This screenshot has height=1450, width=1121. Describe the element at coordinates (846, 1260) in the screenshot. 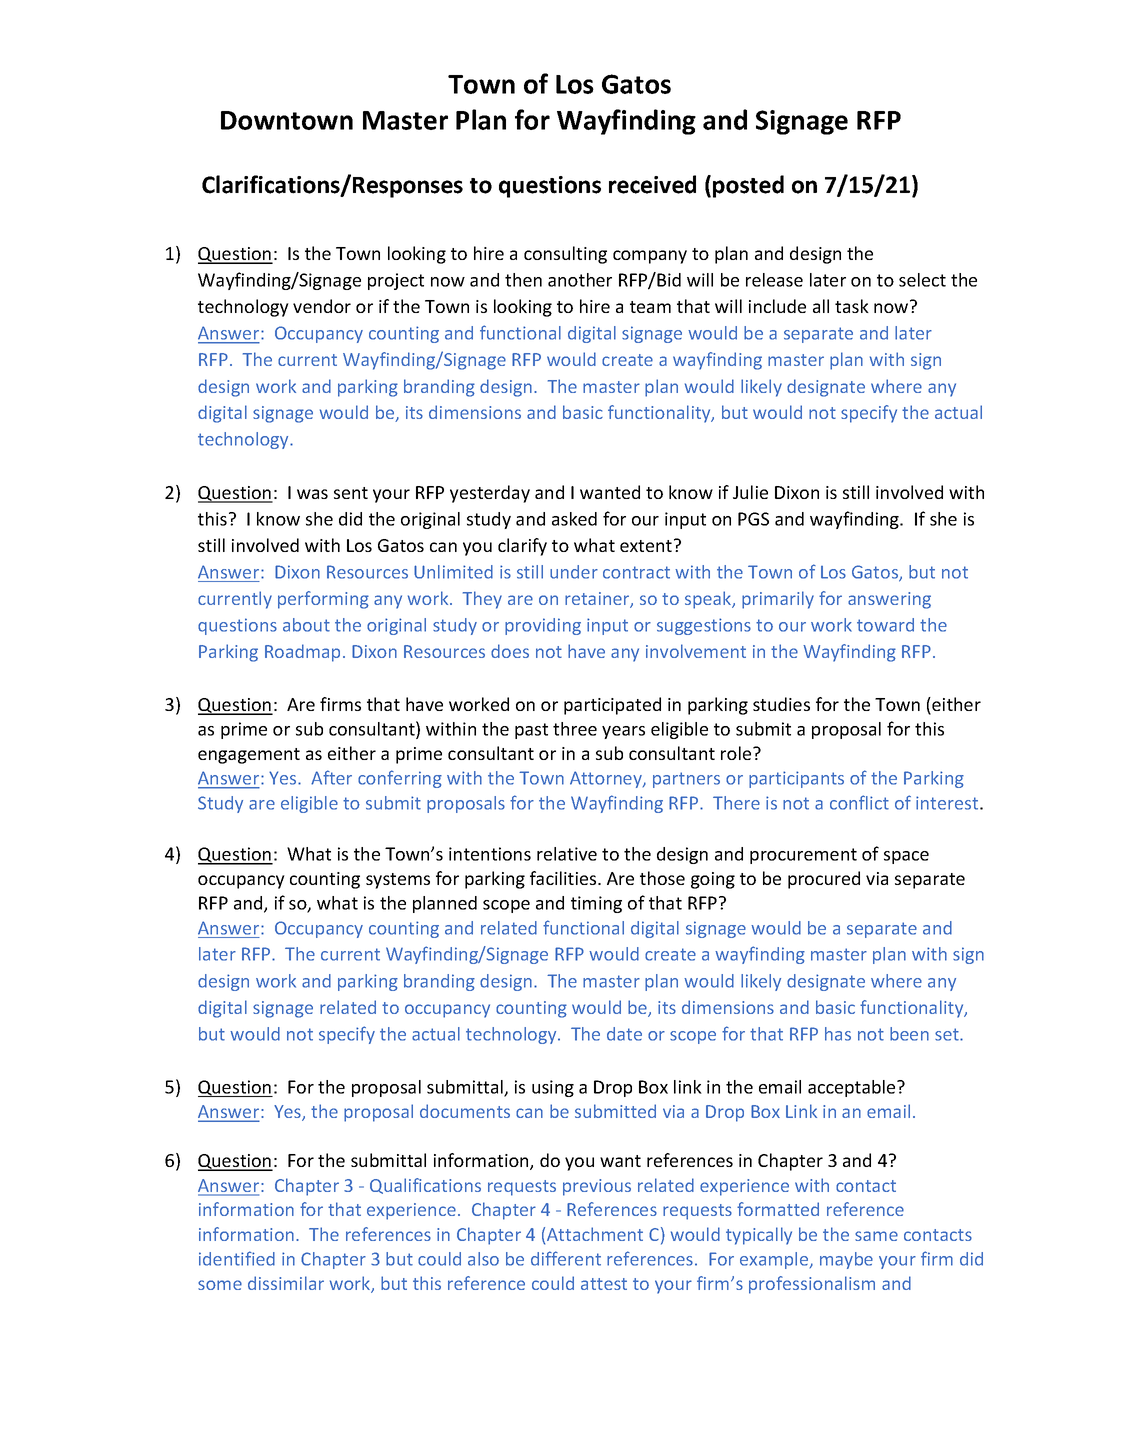

I see `maybe` at that location.
